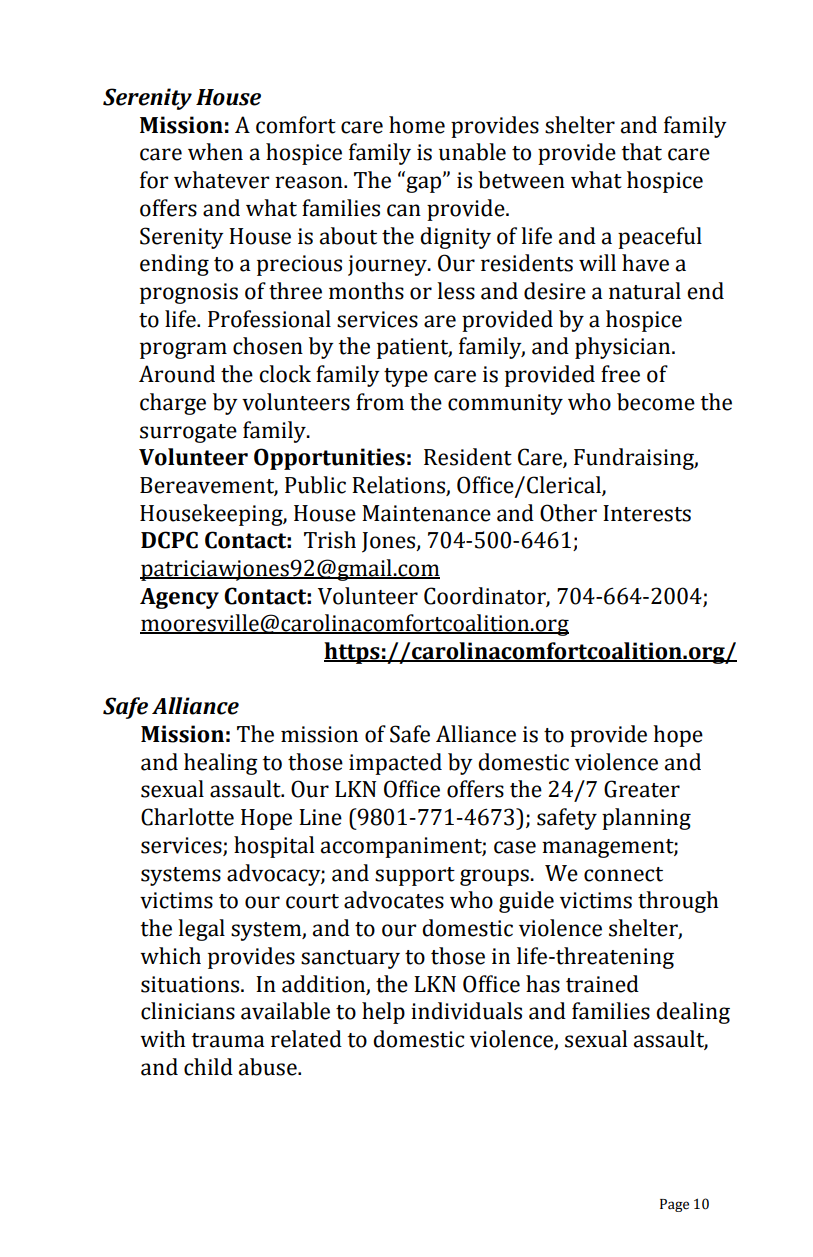 This document has width=813, height=1257. I want to click on impacted, so click(395, 764).
